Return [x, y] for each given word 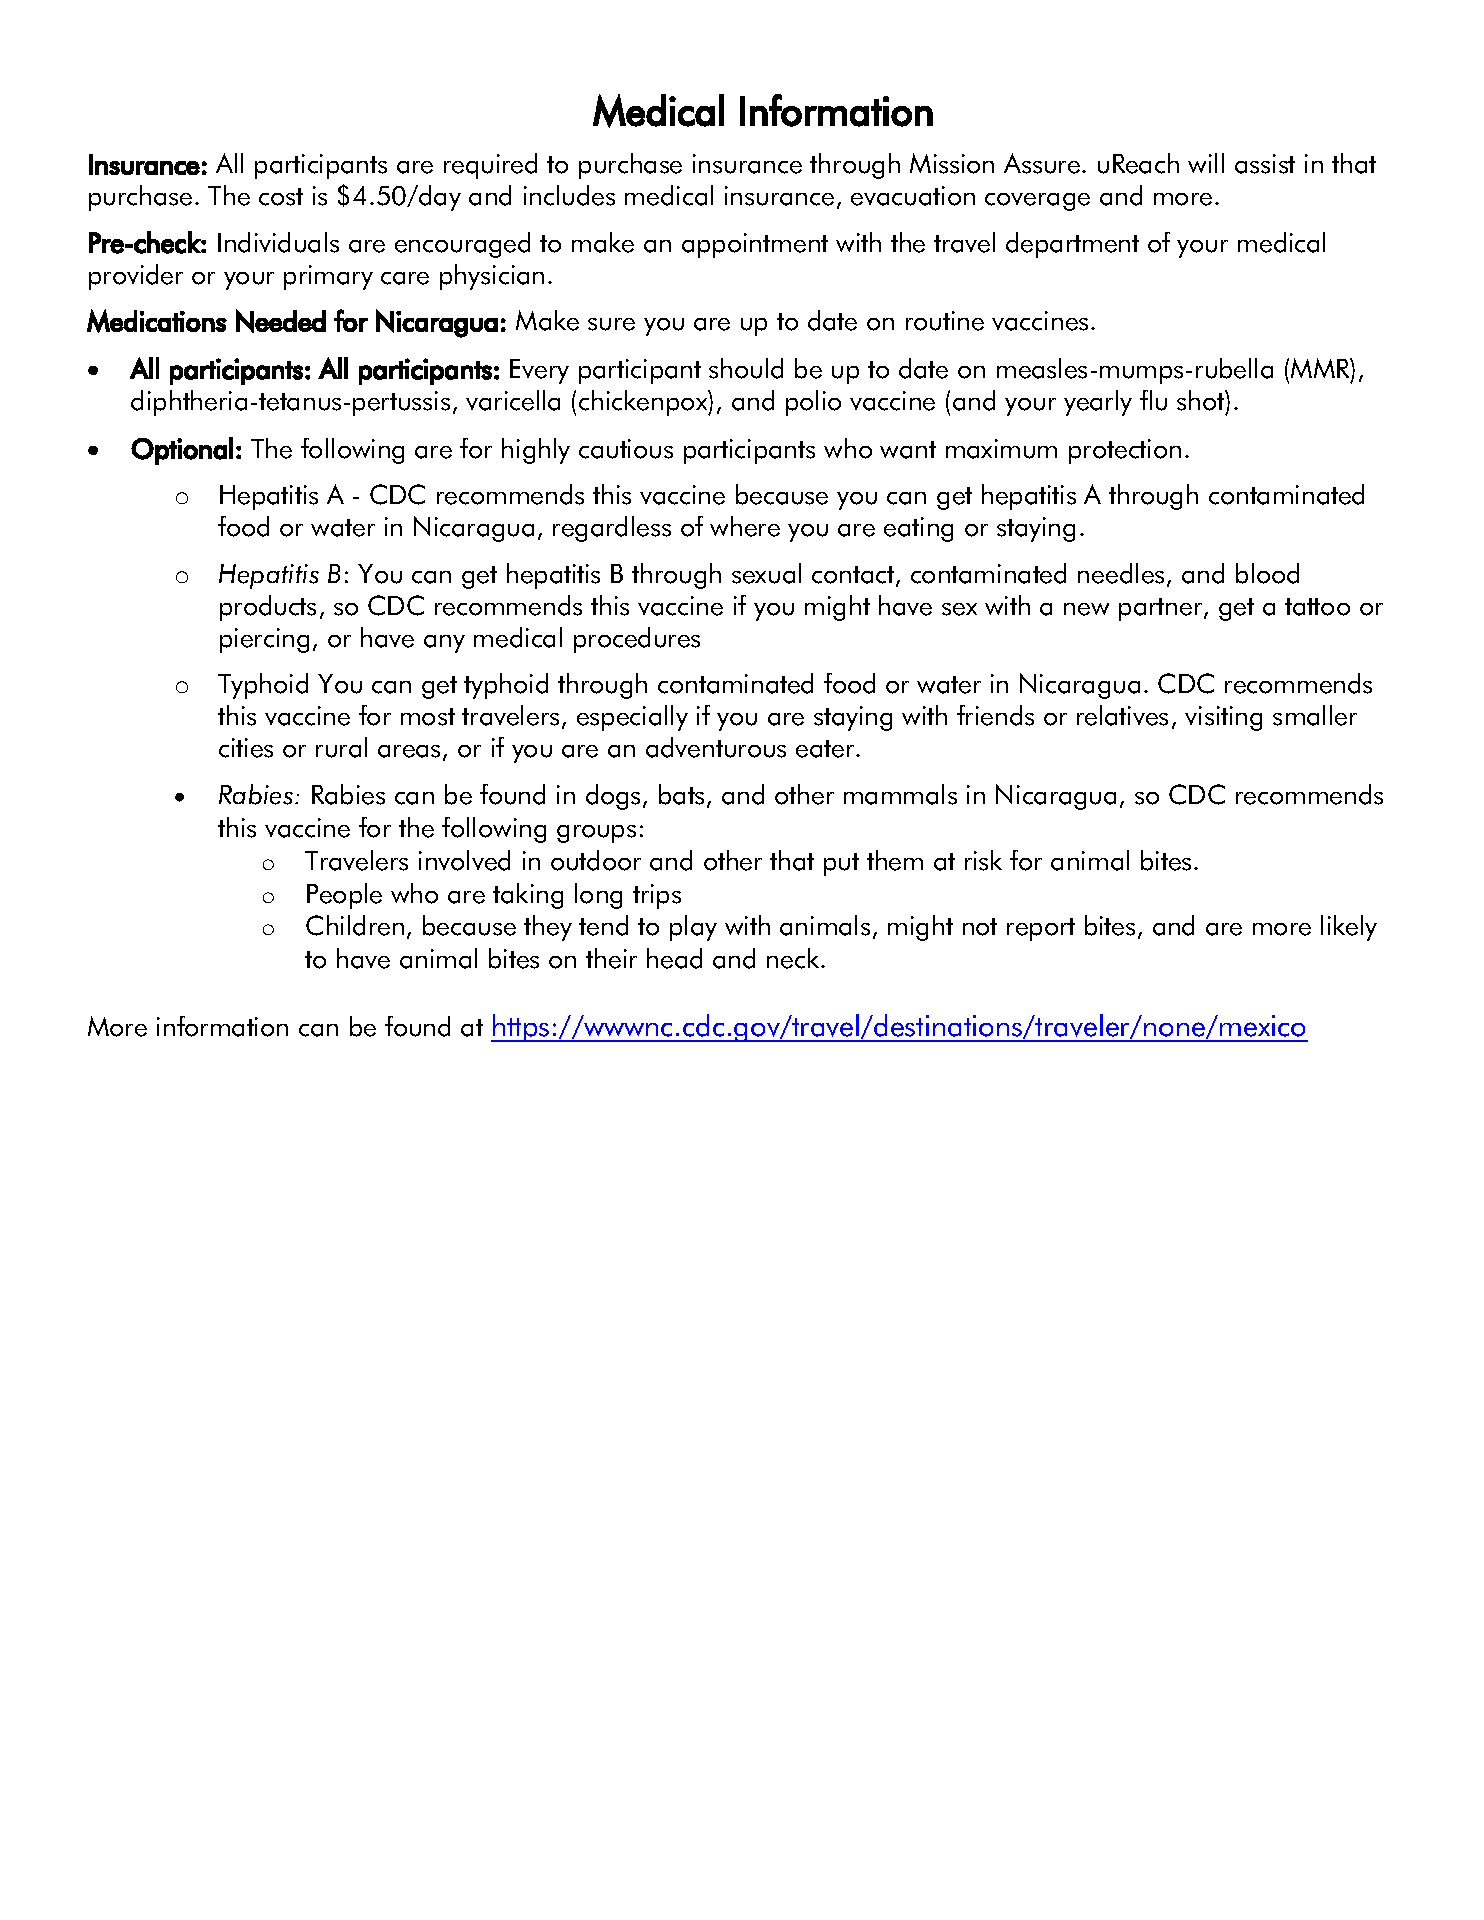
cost [281, 197]
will [1206, 163]
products [268, 608]
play [693, 928]
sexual [766, 573]
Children [355, 925]
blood [1267, 573]
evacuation [913, 196]
